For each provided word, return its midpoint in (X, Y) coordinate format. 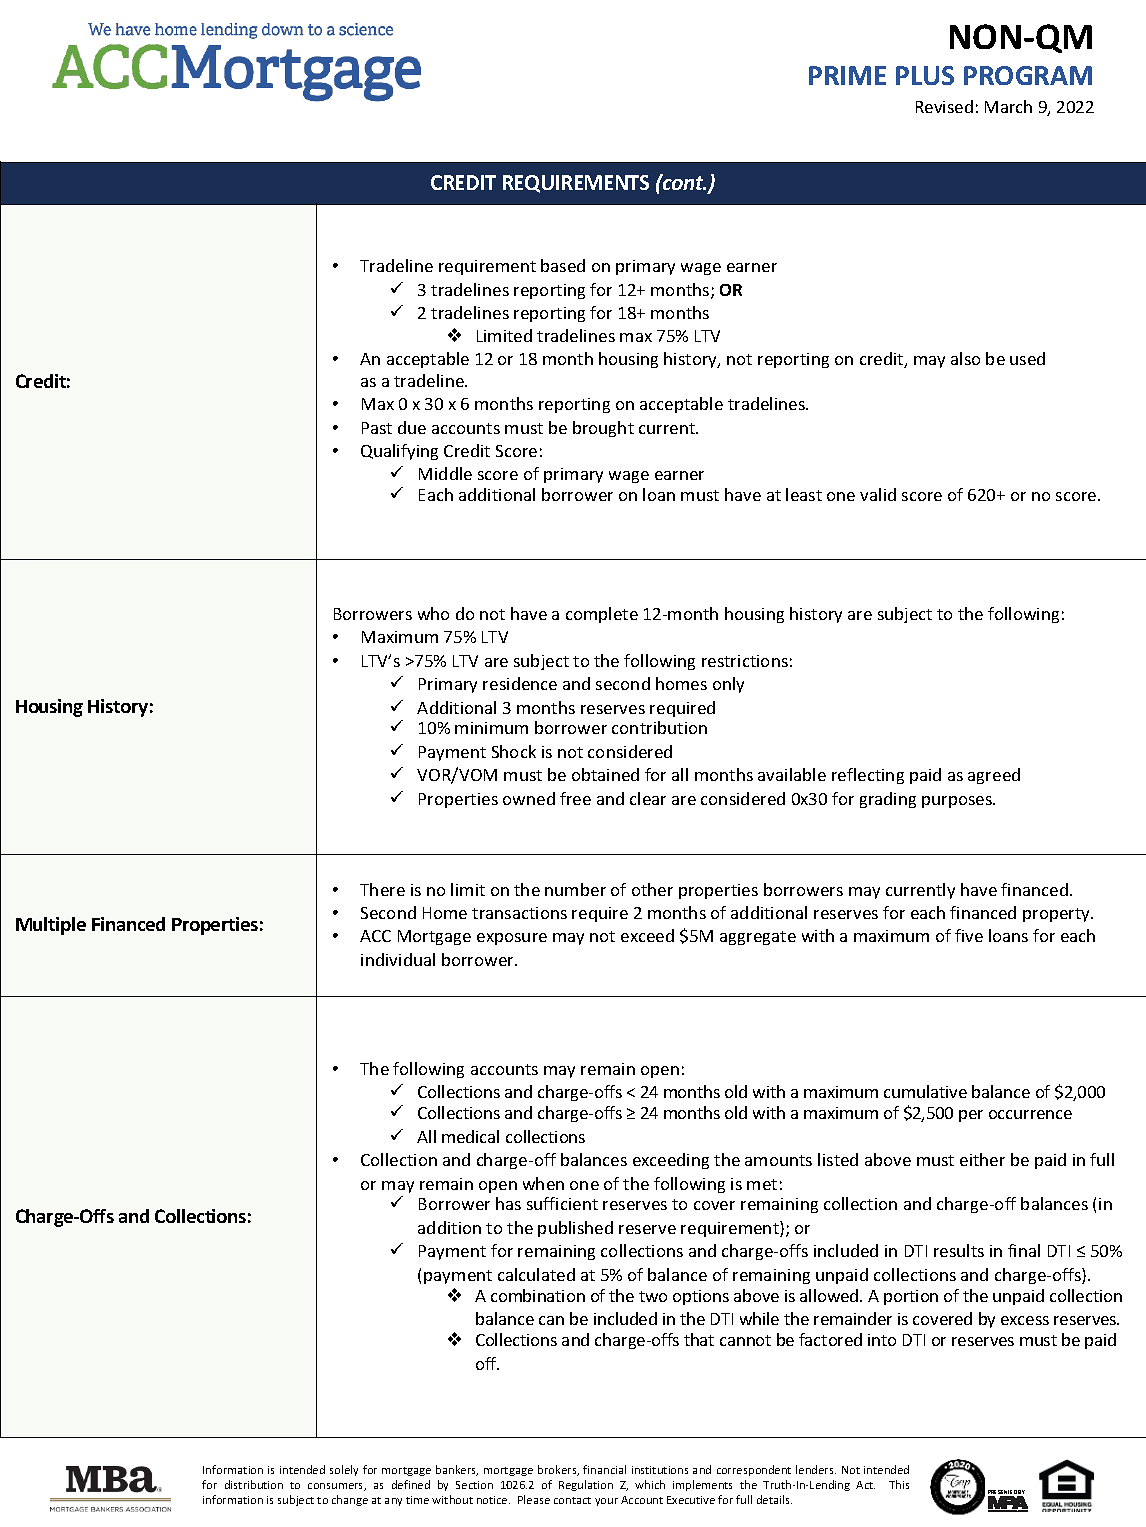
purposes (958, 802)
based (563, 265)
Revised (944, 106)
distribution (254, 1484)
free (575, 798)
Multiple (51, 926)
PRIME (847, 75)
